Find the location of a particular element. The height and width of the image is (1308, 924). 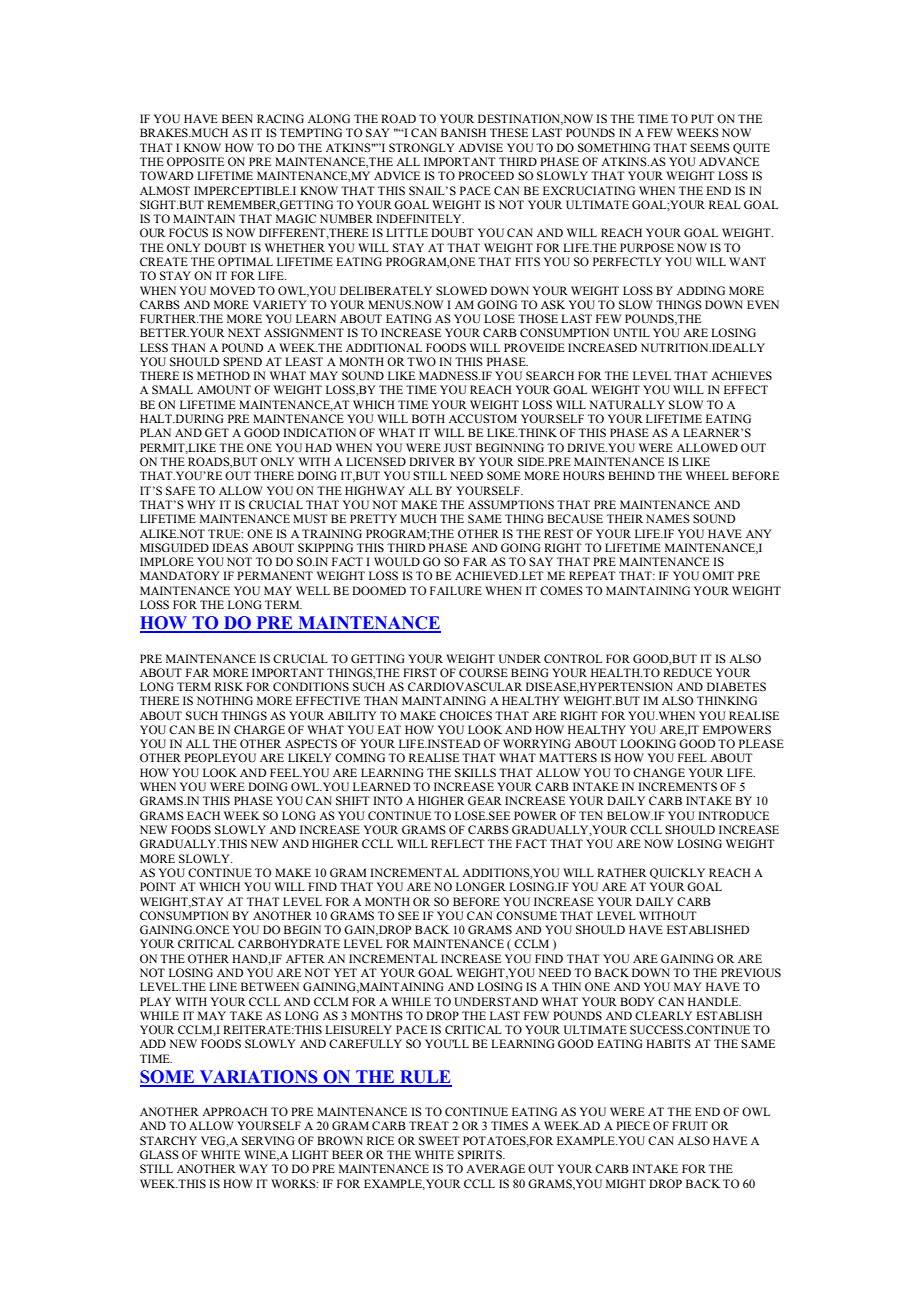

FRUIT is located at coordinates (690, 1125).
